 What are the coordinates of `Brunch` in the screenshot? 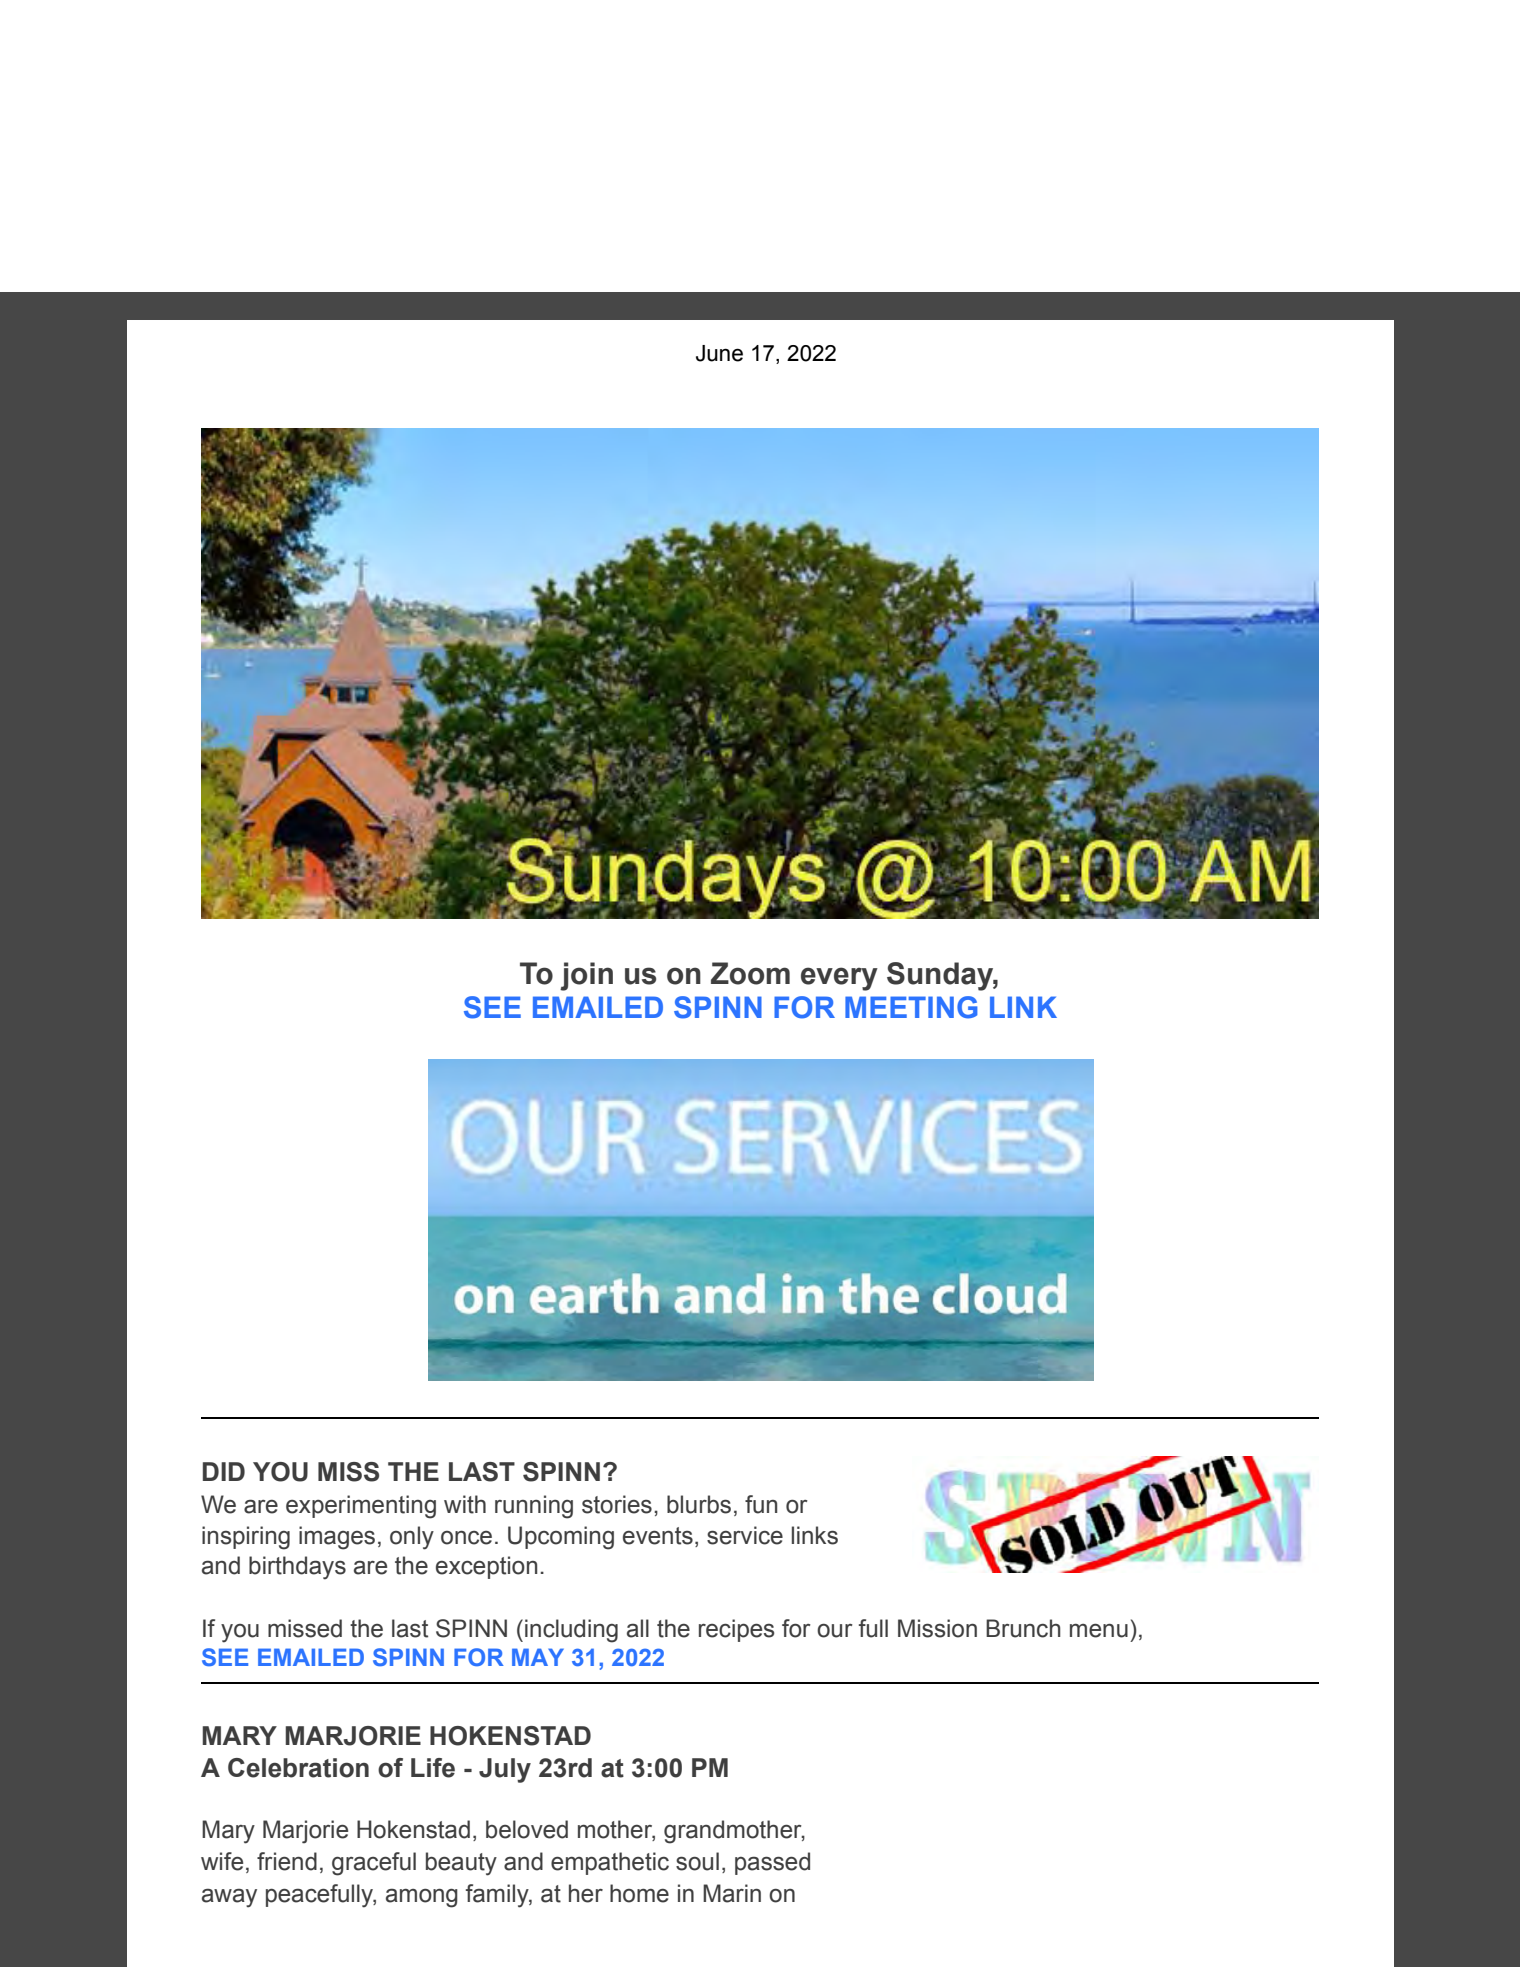 It's located at (1023, 1628).
